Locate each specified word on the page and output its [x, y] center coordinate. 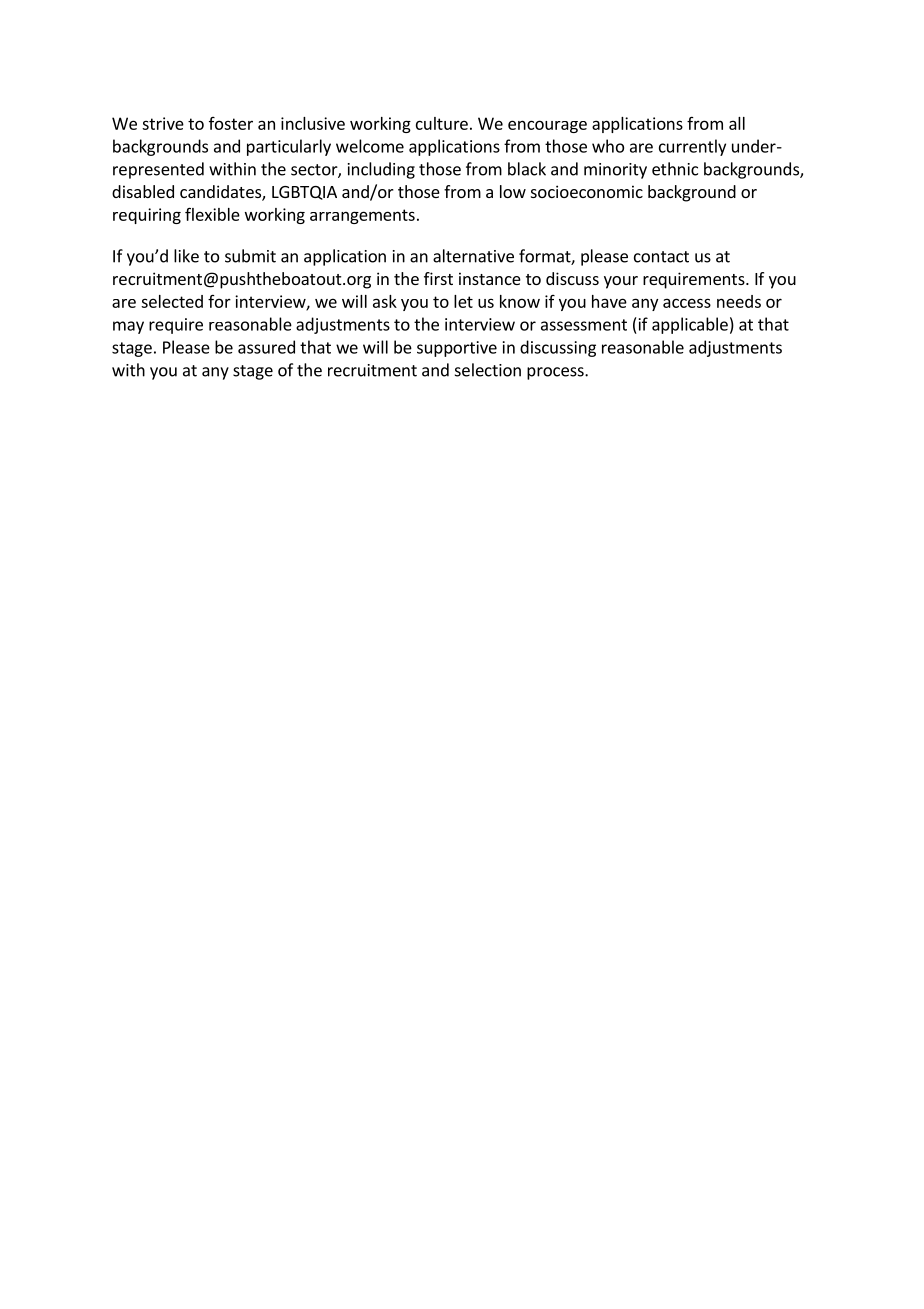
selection [488, 370]
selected [172, 301]
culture [442, 123]
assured [266, 347]
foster [231, 123]
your [621, 282]
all [737, 123]
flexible [212, 214]
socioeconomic [587, 191]
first [438, 278]
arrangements [362, 216]
